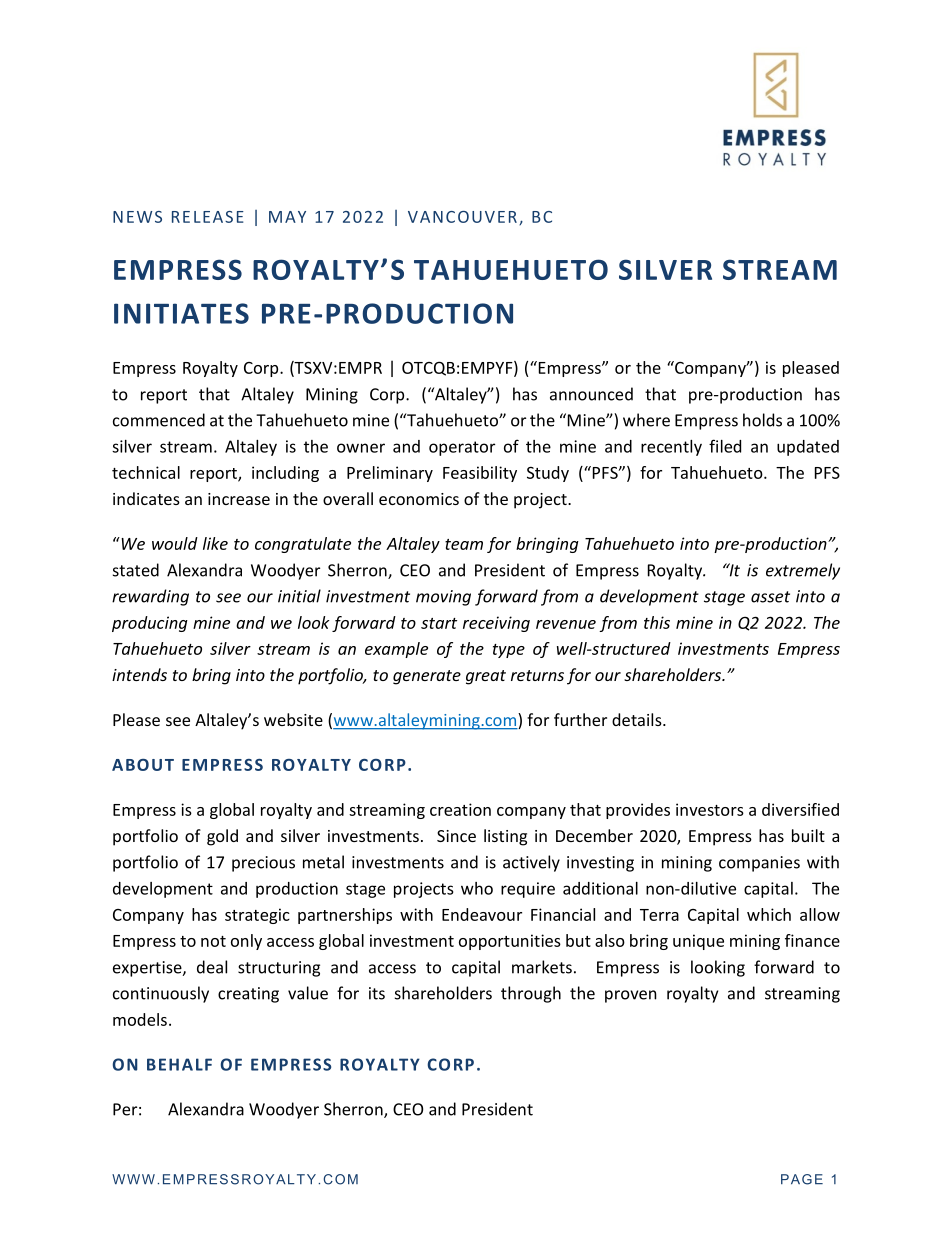 Image resolution: width=952 pixels, height=1233 pixels. Describe the element at coordinates (208, 217) in the document. I see `RELEASE` at that location.
